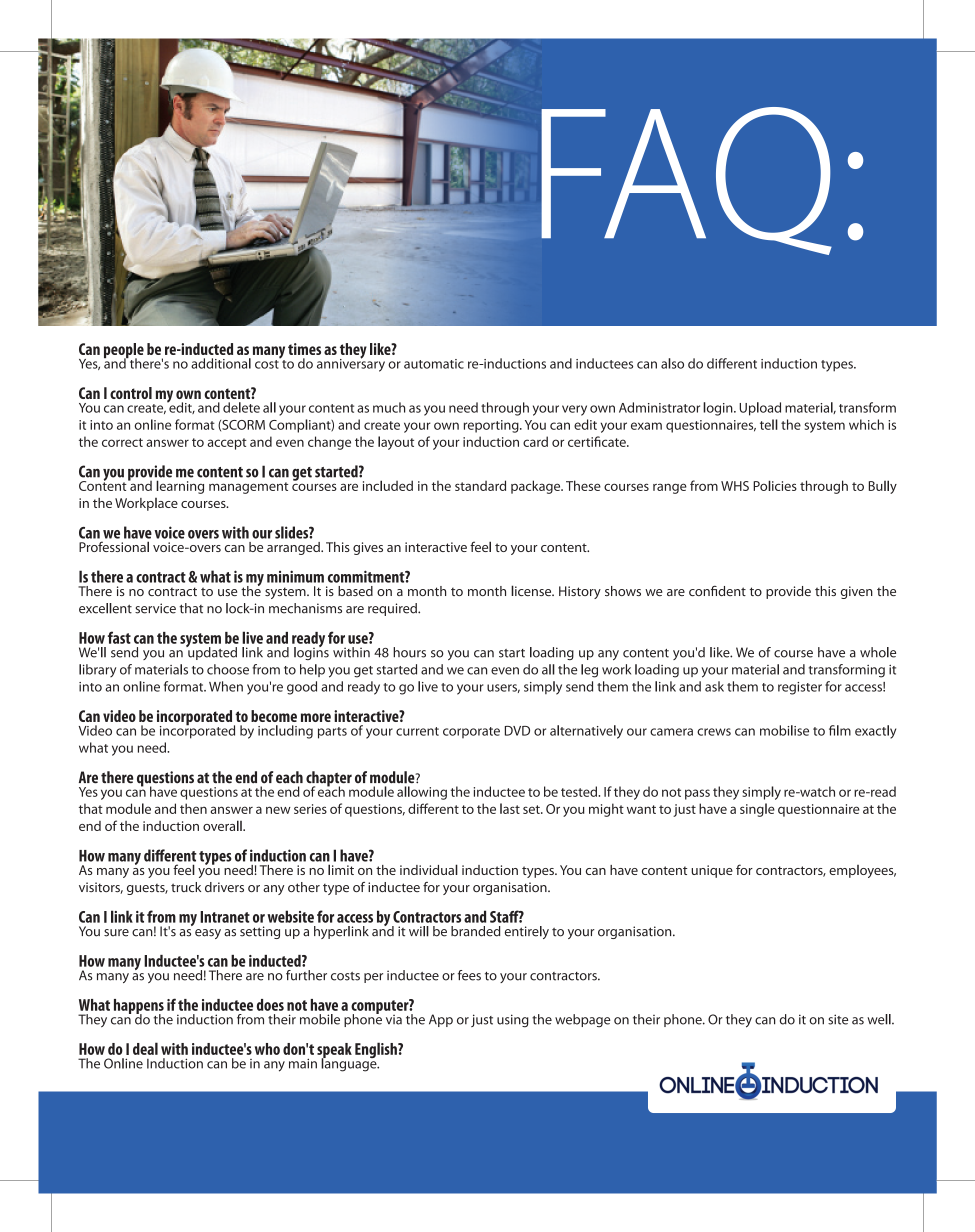  What do you see at coordinates (857, 592) in the screenshot?
I see `given` at bounding box center [857, 592].
